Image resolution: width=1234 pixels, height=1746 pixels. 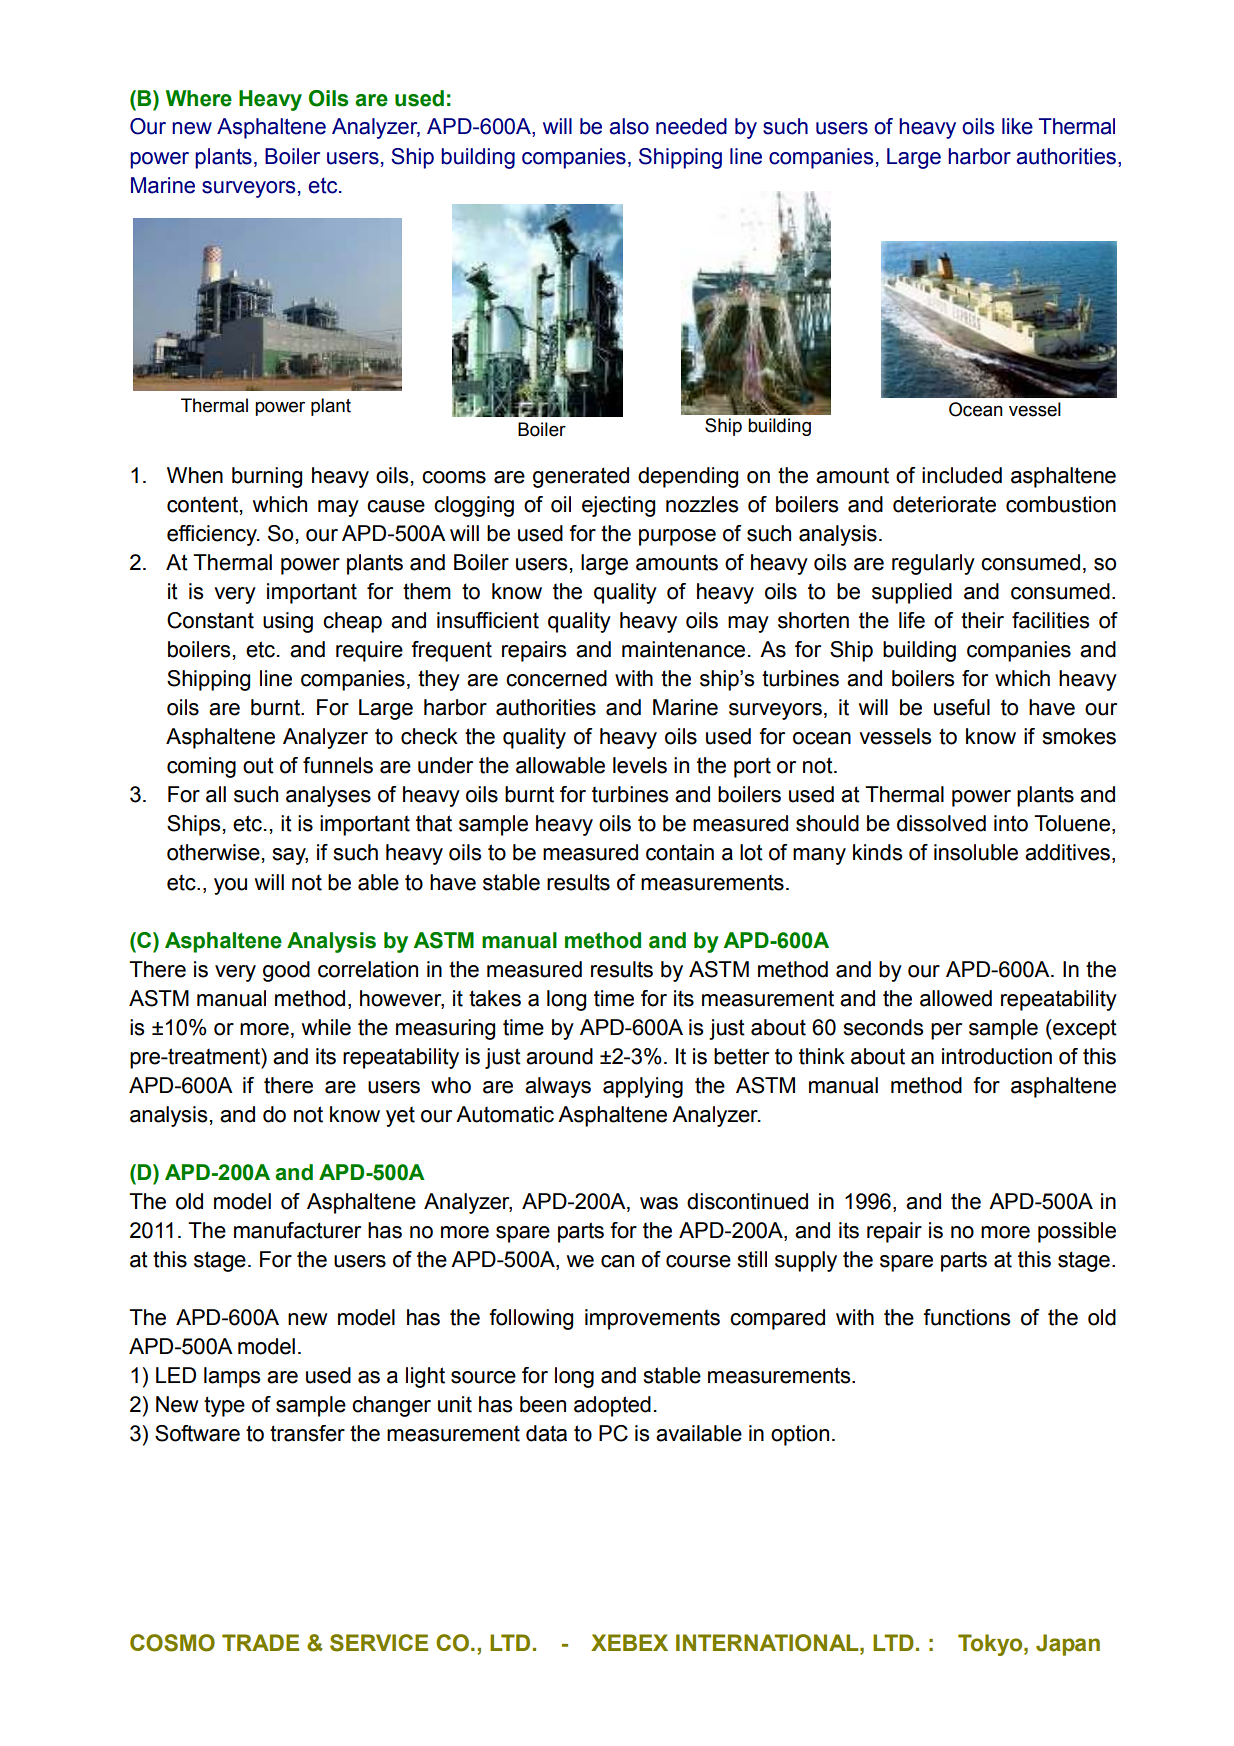 What do you see at coordinates (629, 126) in the screenshot?
I see `also` at bounding box center [629, 126].
